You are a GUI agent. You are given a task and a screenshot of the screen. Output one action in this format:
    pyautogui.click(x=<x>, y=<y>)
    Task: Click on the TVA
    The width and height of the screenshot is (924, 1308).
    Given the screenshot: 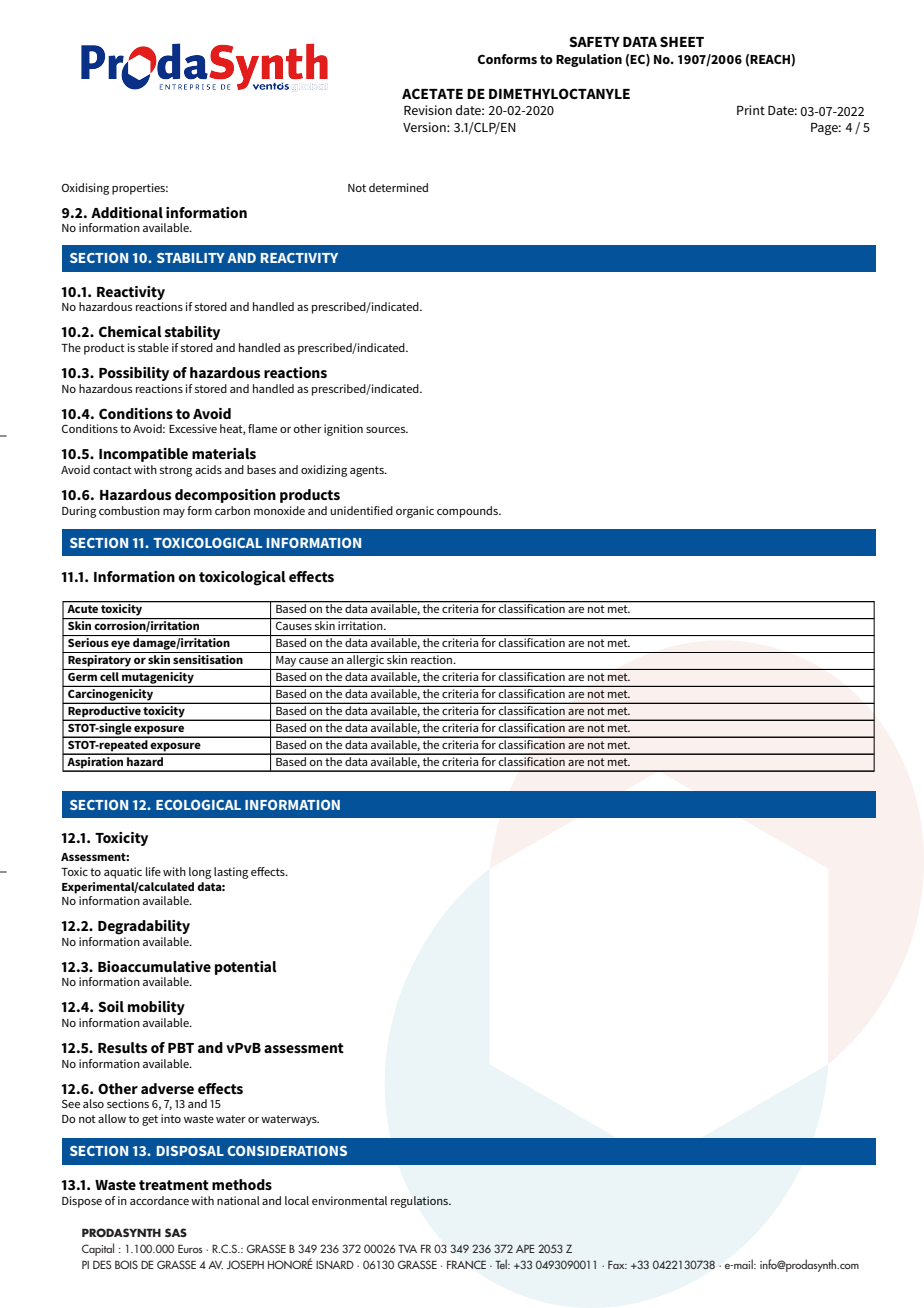 What is the action you would take?
    pyautogui.click(x=407, y=1248)
